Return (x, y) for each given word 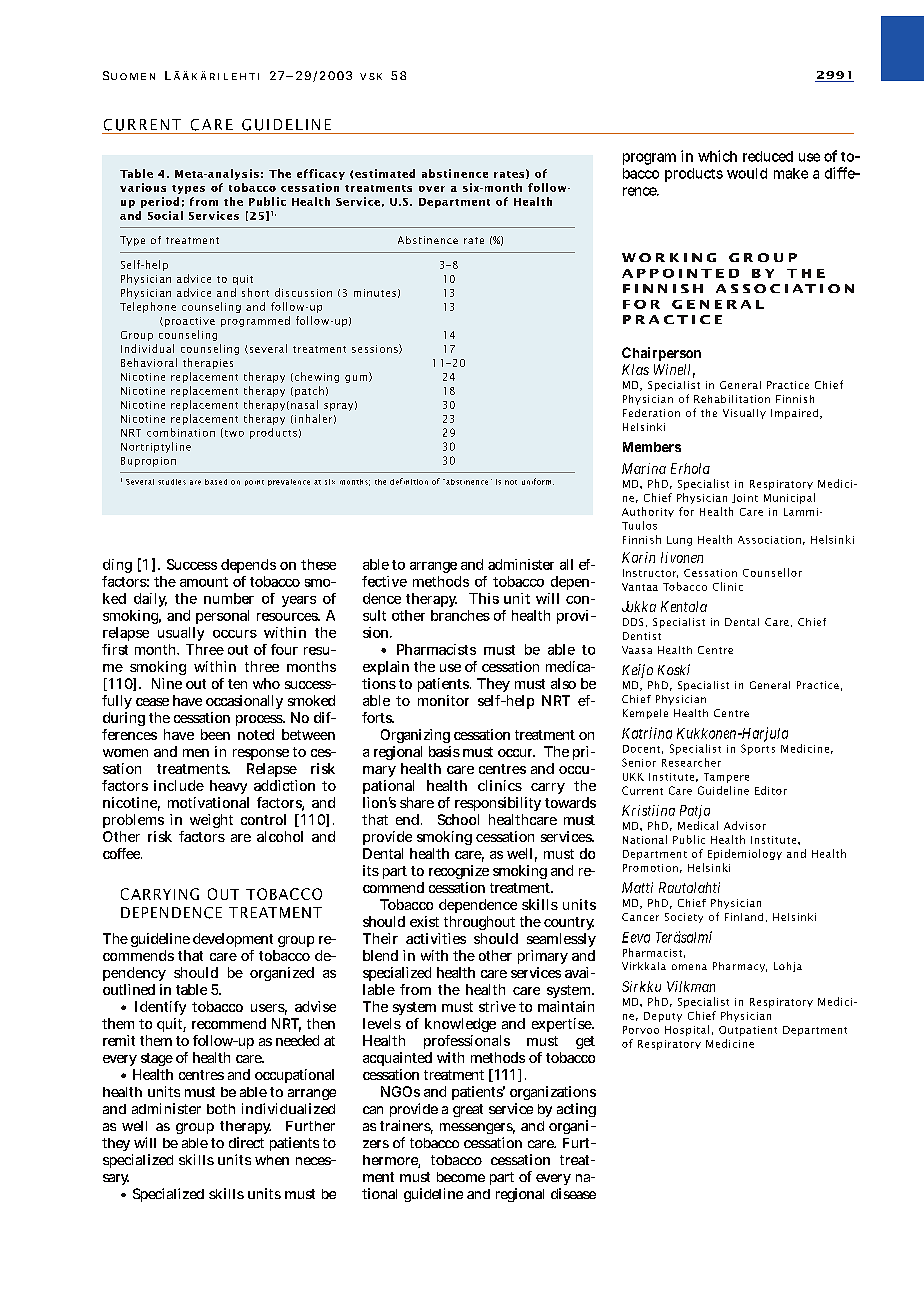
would (747, 173)
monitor (443, 700)
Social (165, 215)
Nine (167, 683)
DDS (633, 622)
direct (246, 1142)
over (432, 189)
